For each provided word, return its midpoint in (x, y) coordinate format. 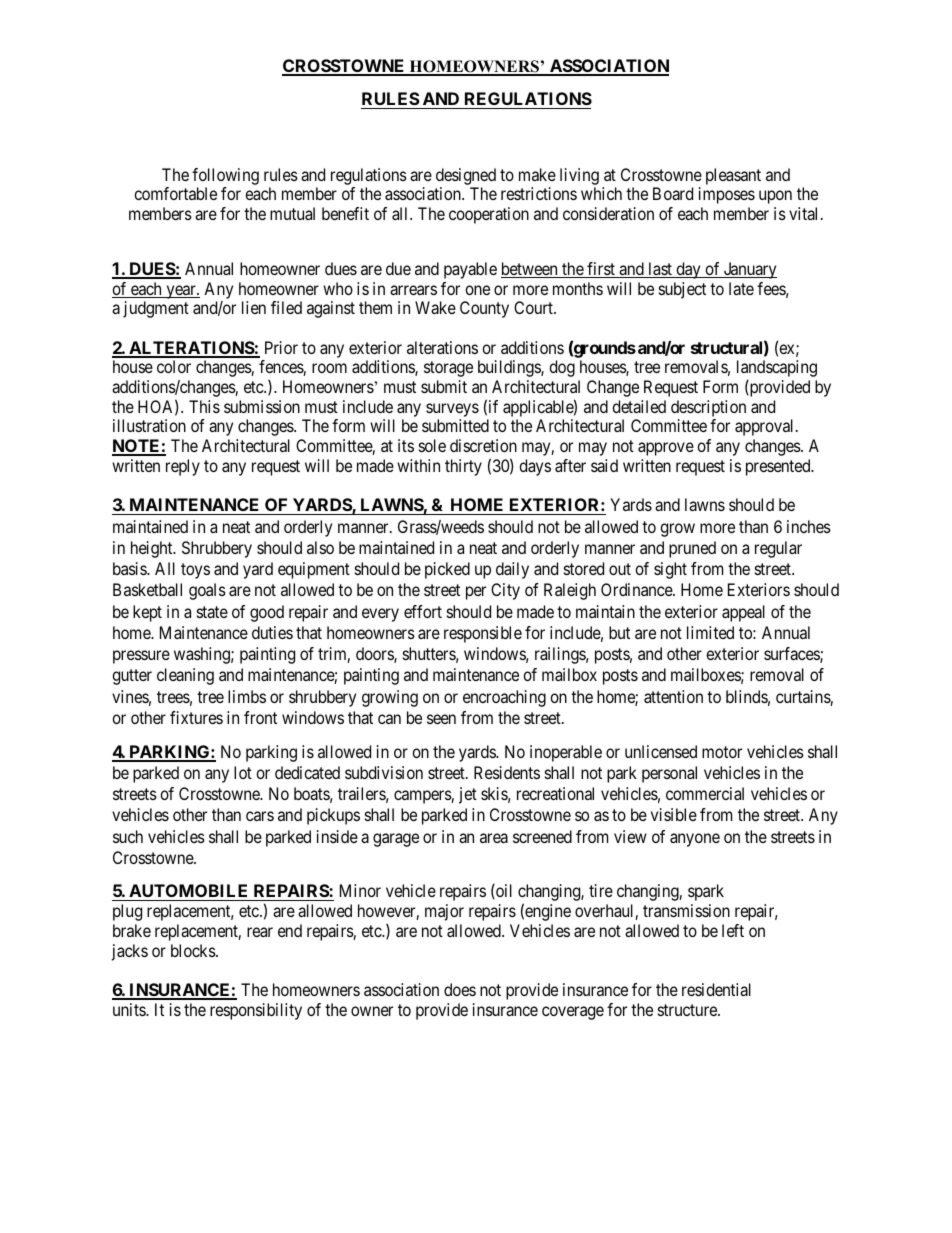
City (505, 591)
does (460, 989)
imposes (727, 195)
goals (207, 591)
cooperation (489, 215)
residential (716, 989)
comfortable (175, 193)
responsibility (256, 1011)
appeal (743, 613)
